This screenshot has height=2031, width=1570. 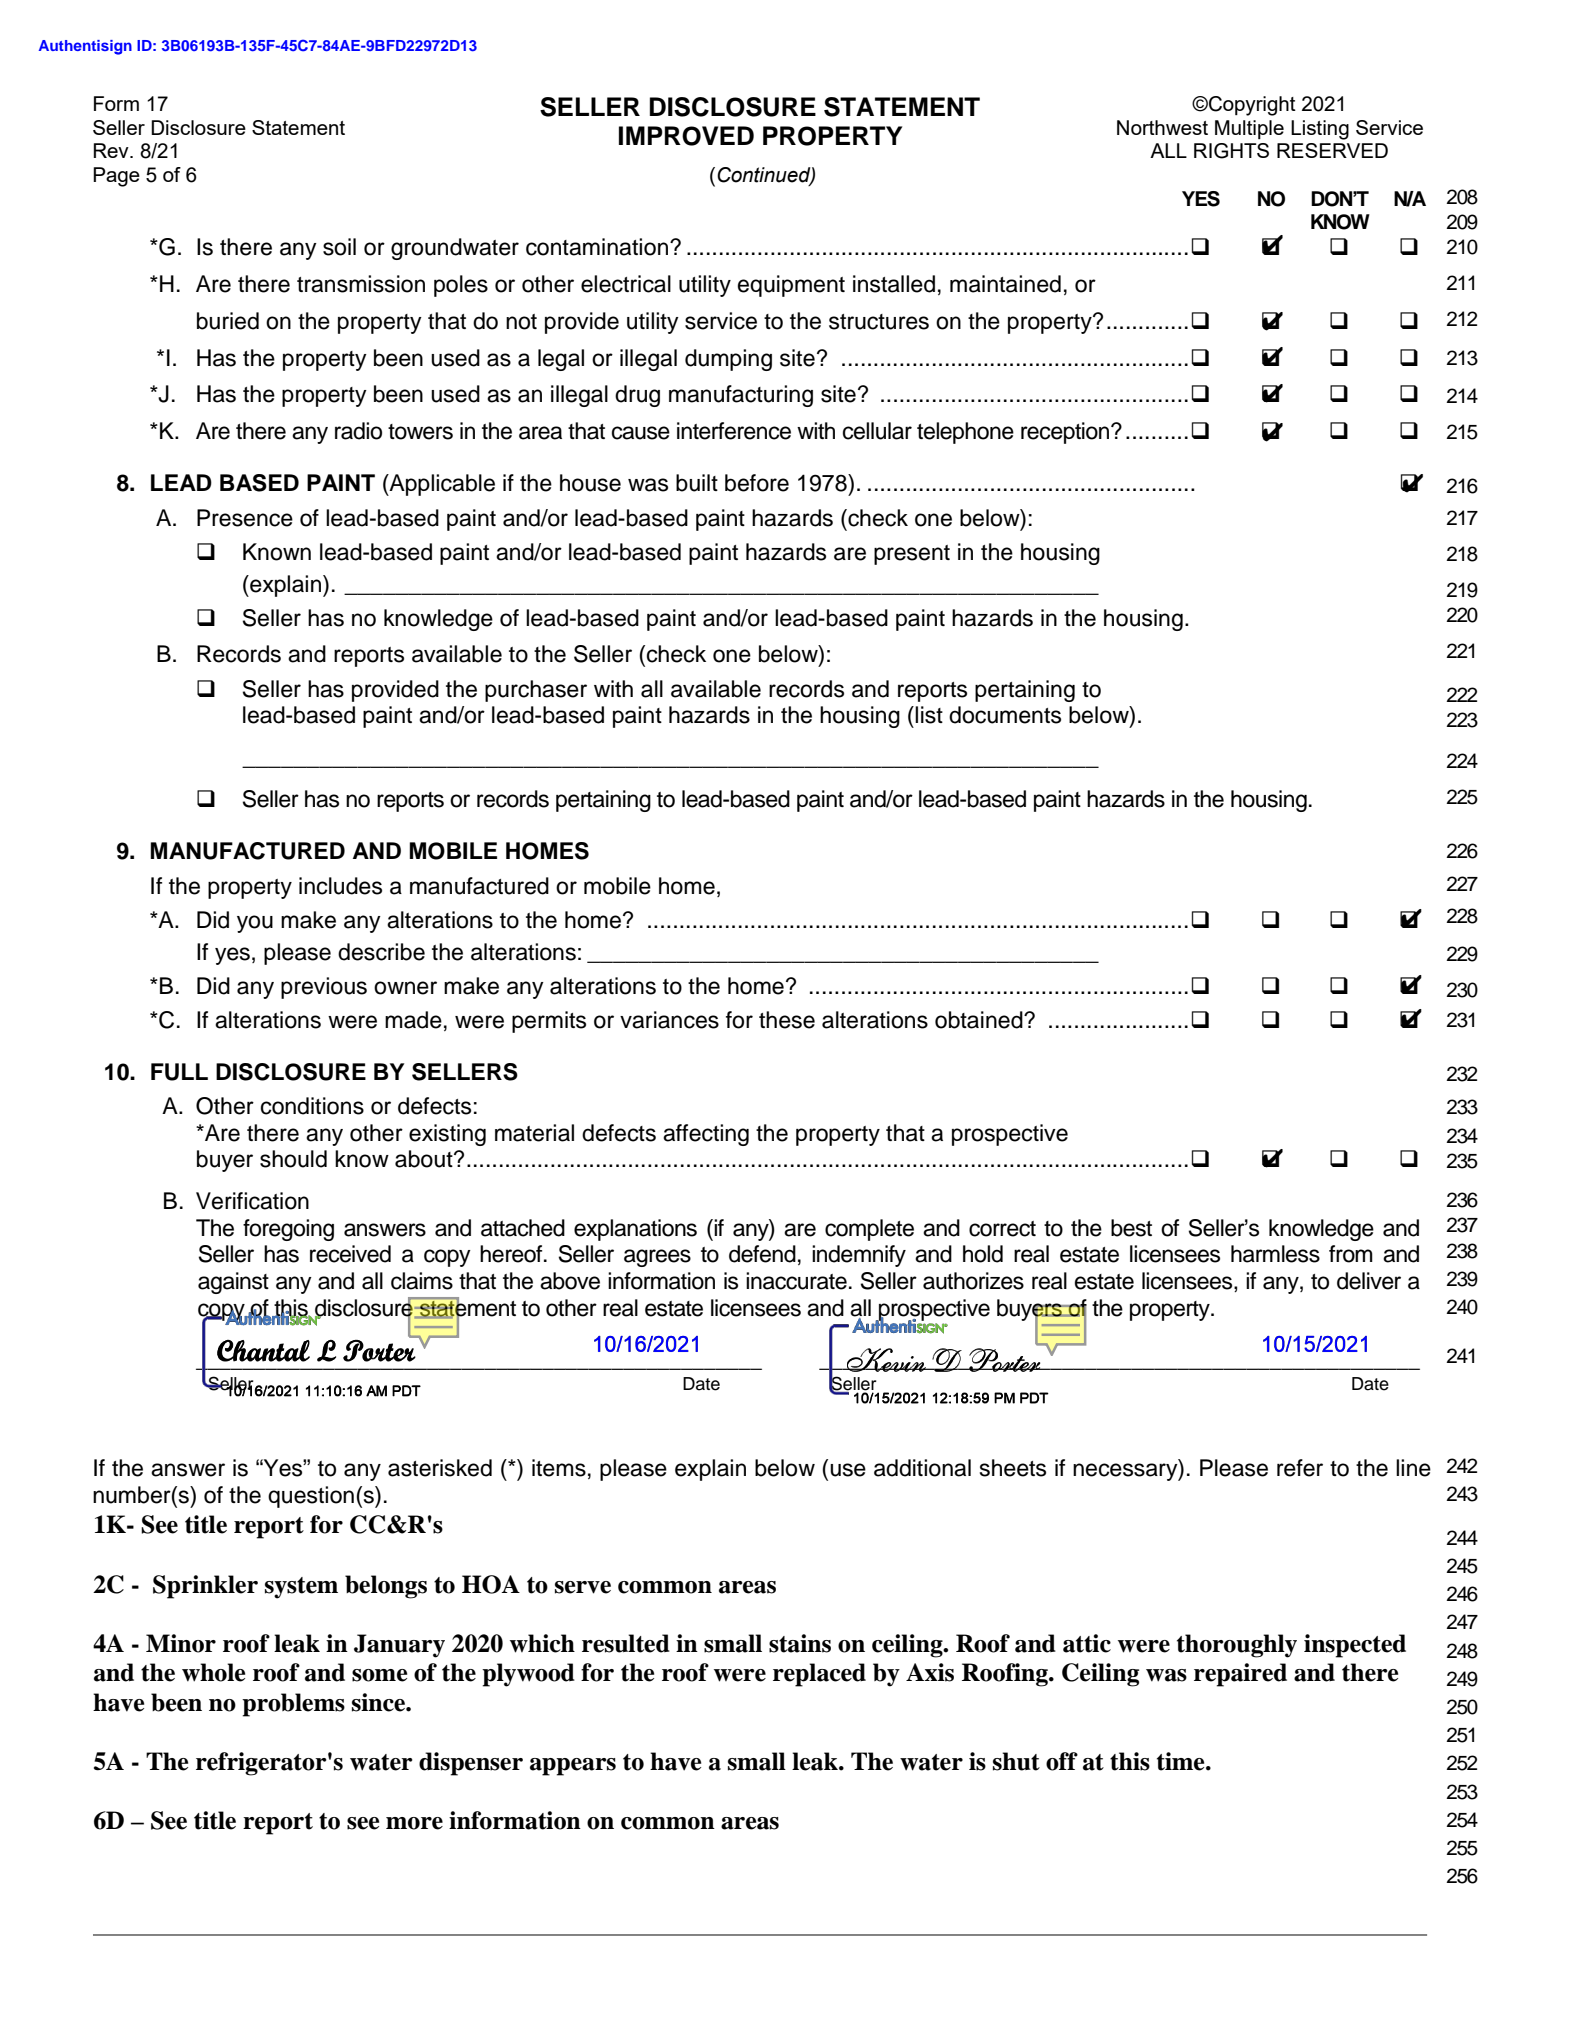 What do you see at coordinates (686, 136) in the screenshot?
I see `IMPROVED` at bounding box center [686, 136].
